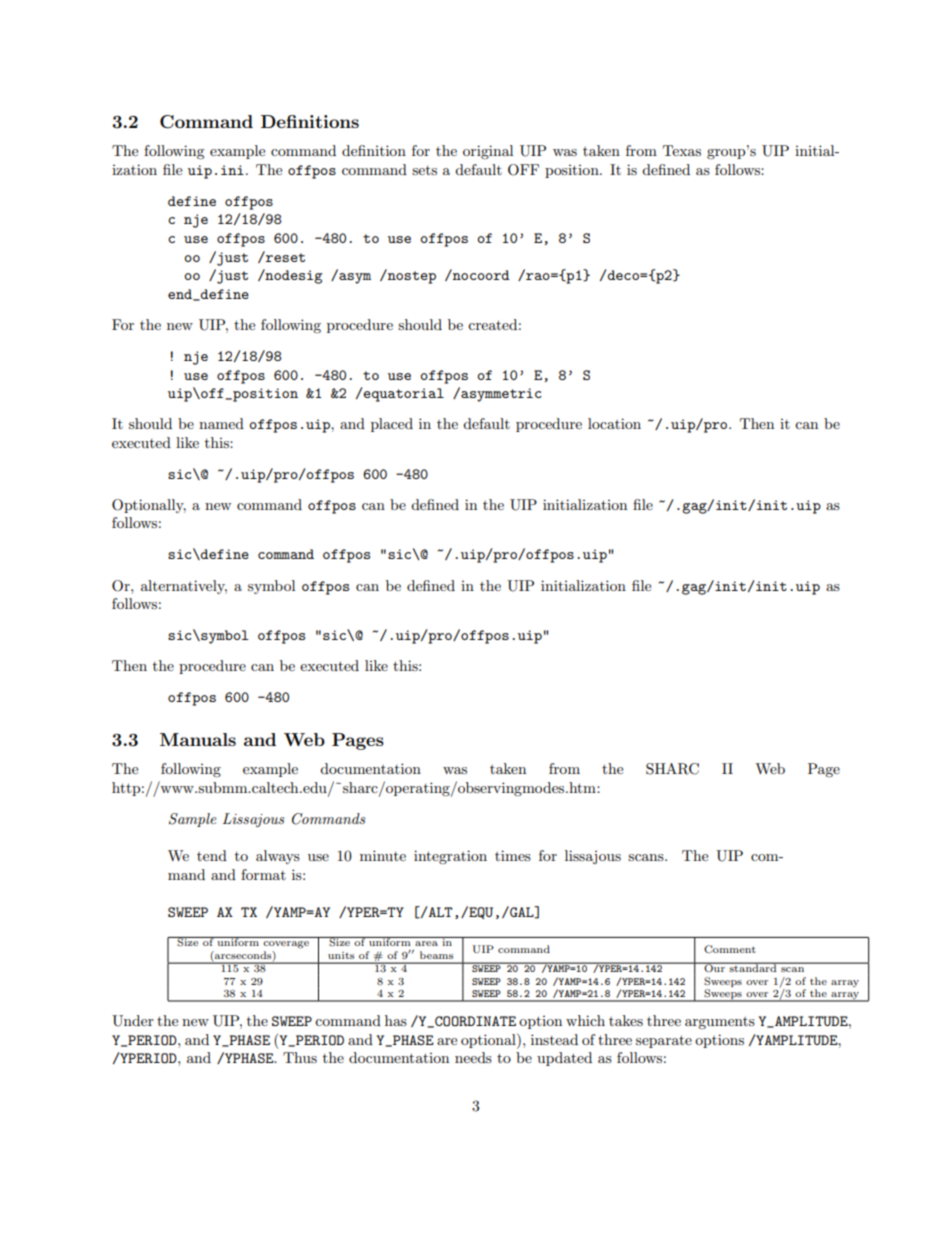 The image size is (952, 1233). I want to click on placed, so click(392, 425).
